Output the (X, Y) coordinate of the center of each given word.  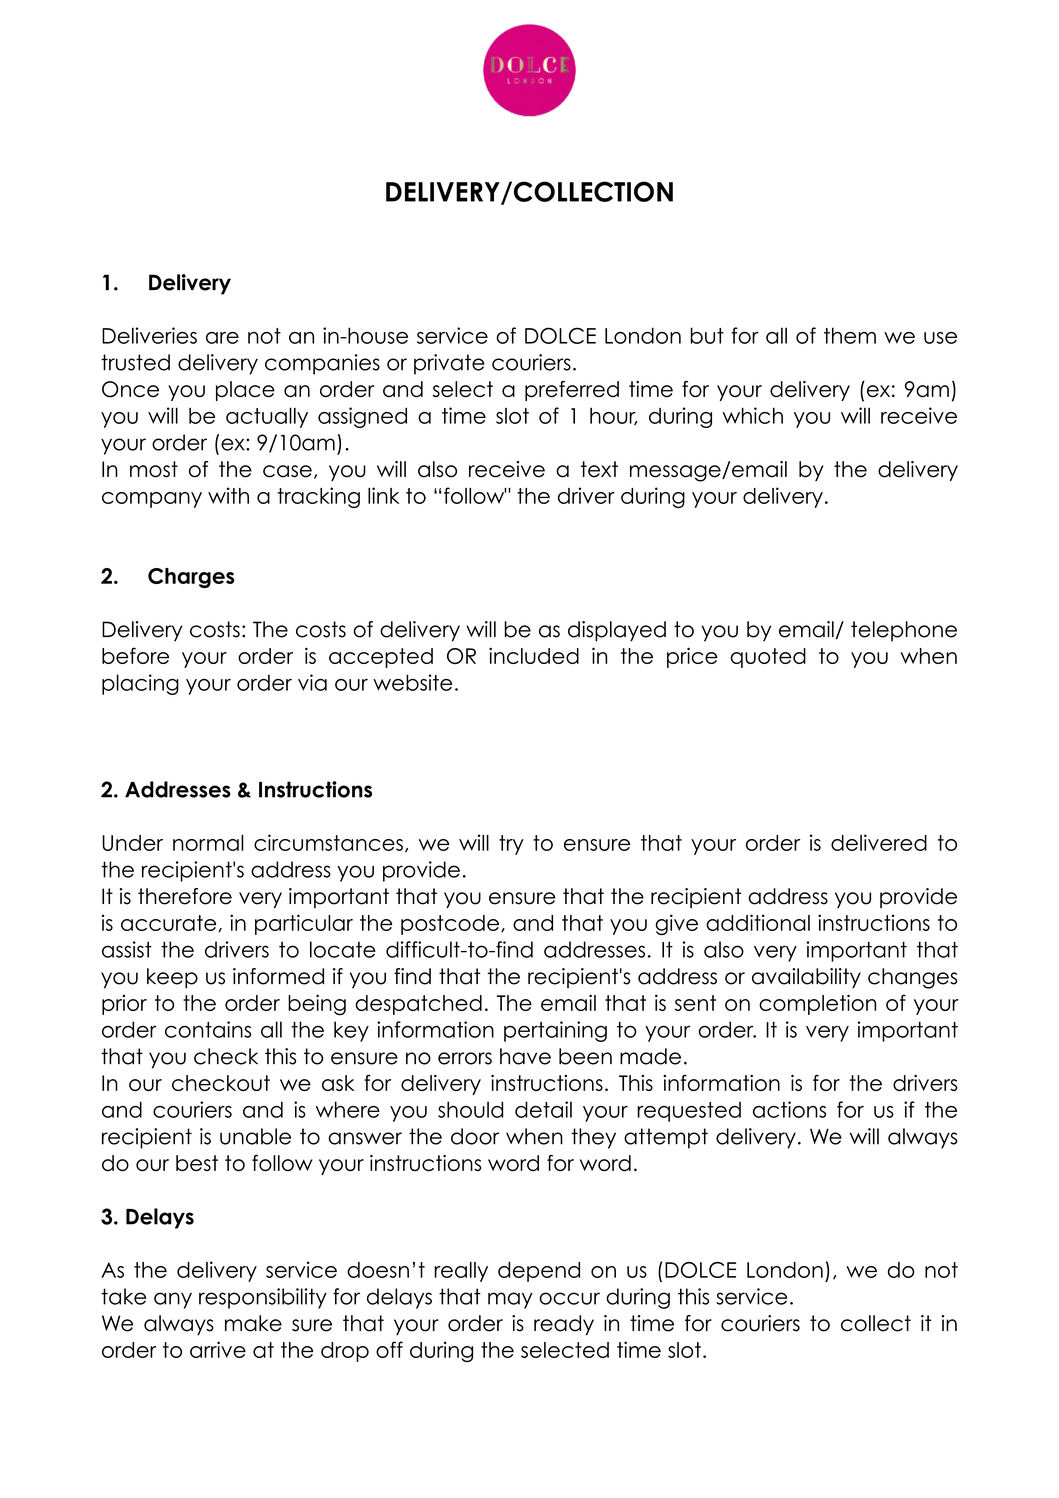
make (253, 1323)
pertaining (555, 1031)
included (534, 655)
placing (140, 684)
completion (817, 1004)
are (222, 338)
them (850, 335)
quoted (768, 658)
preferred (572, 391)
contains (208, 1029)
